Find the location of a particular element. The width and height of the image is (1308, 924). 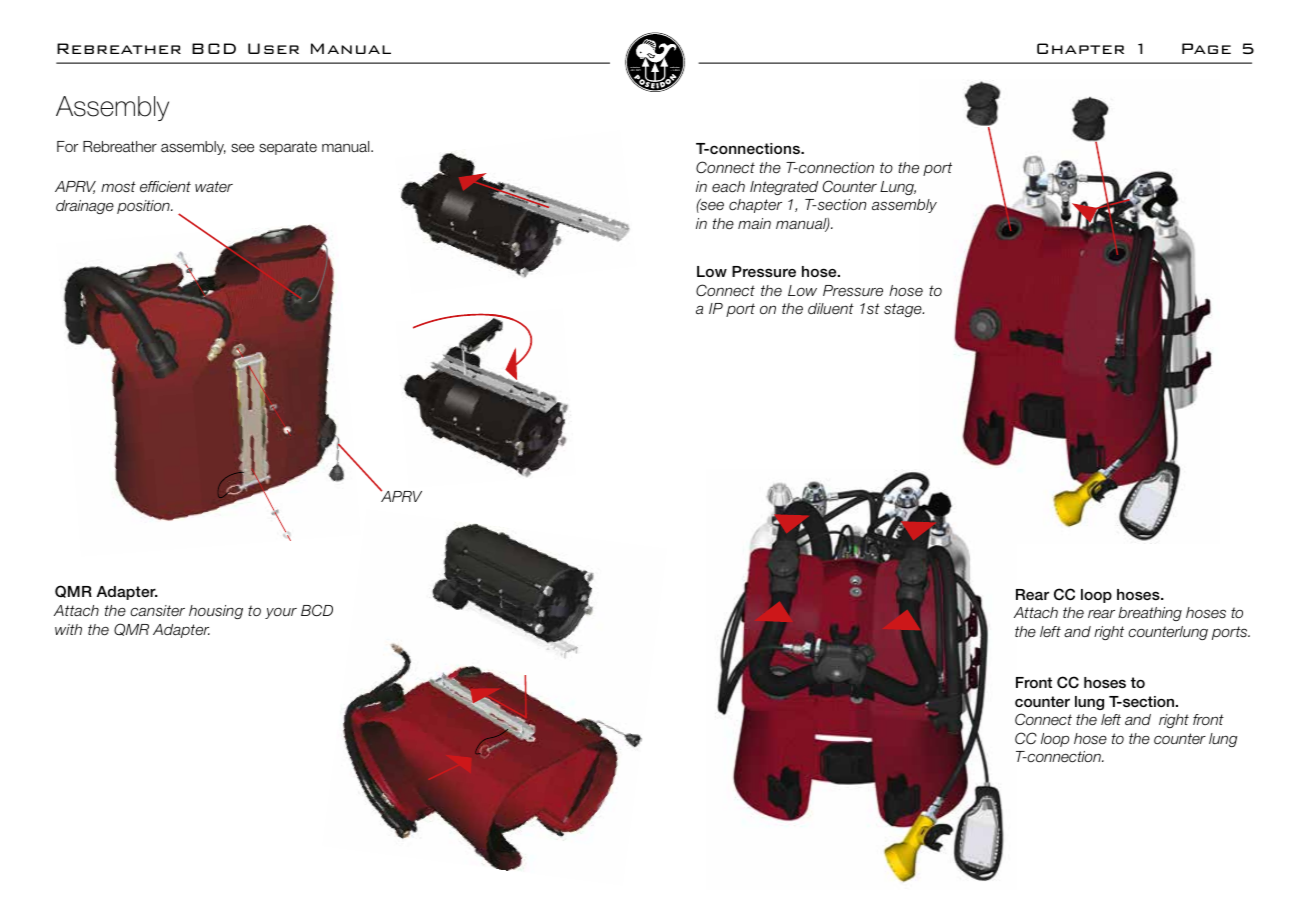

main is located at coordinates (754, 223).
